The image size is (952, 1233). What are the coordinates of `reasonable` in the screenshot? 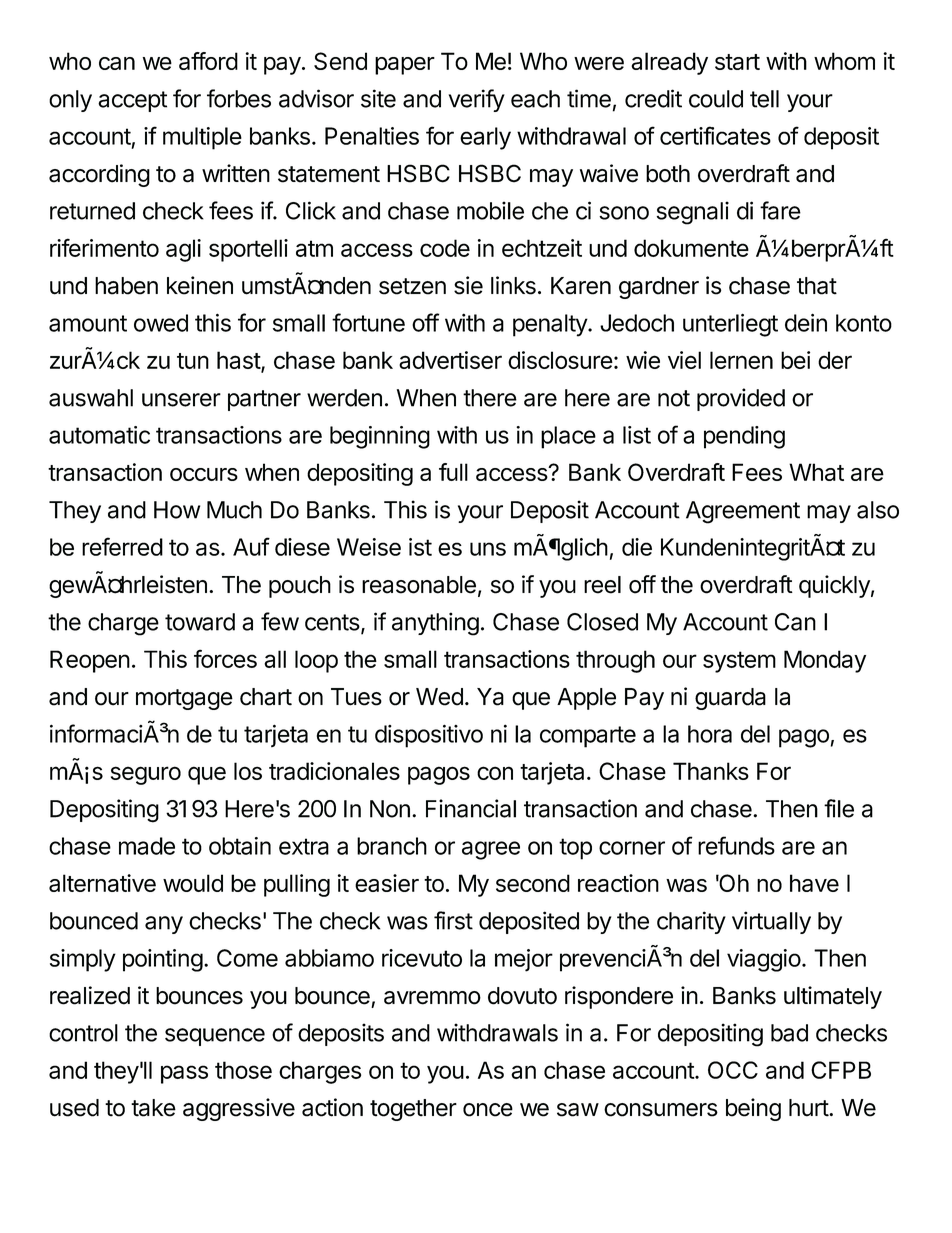 It's located at (419, 585).
